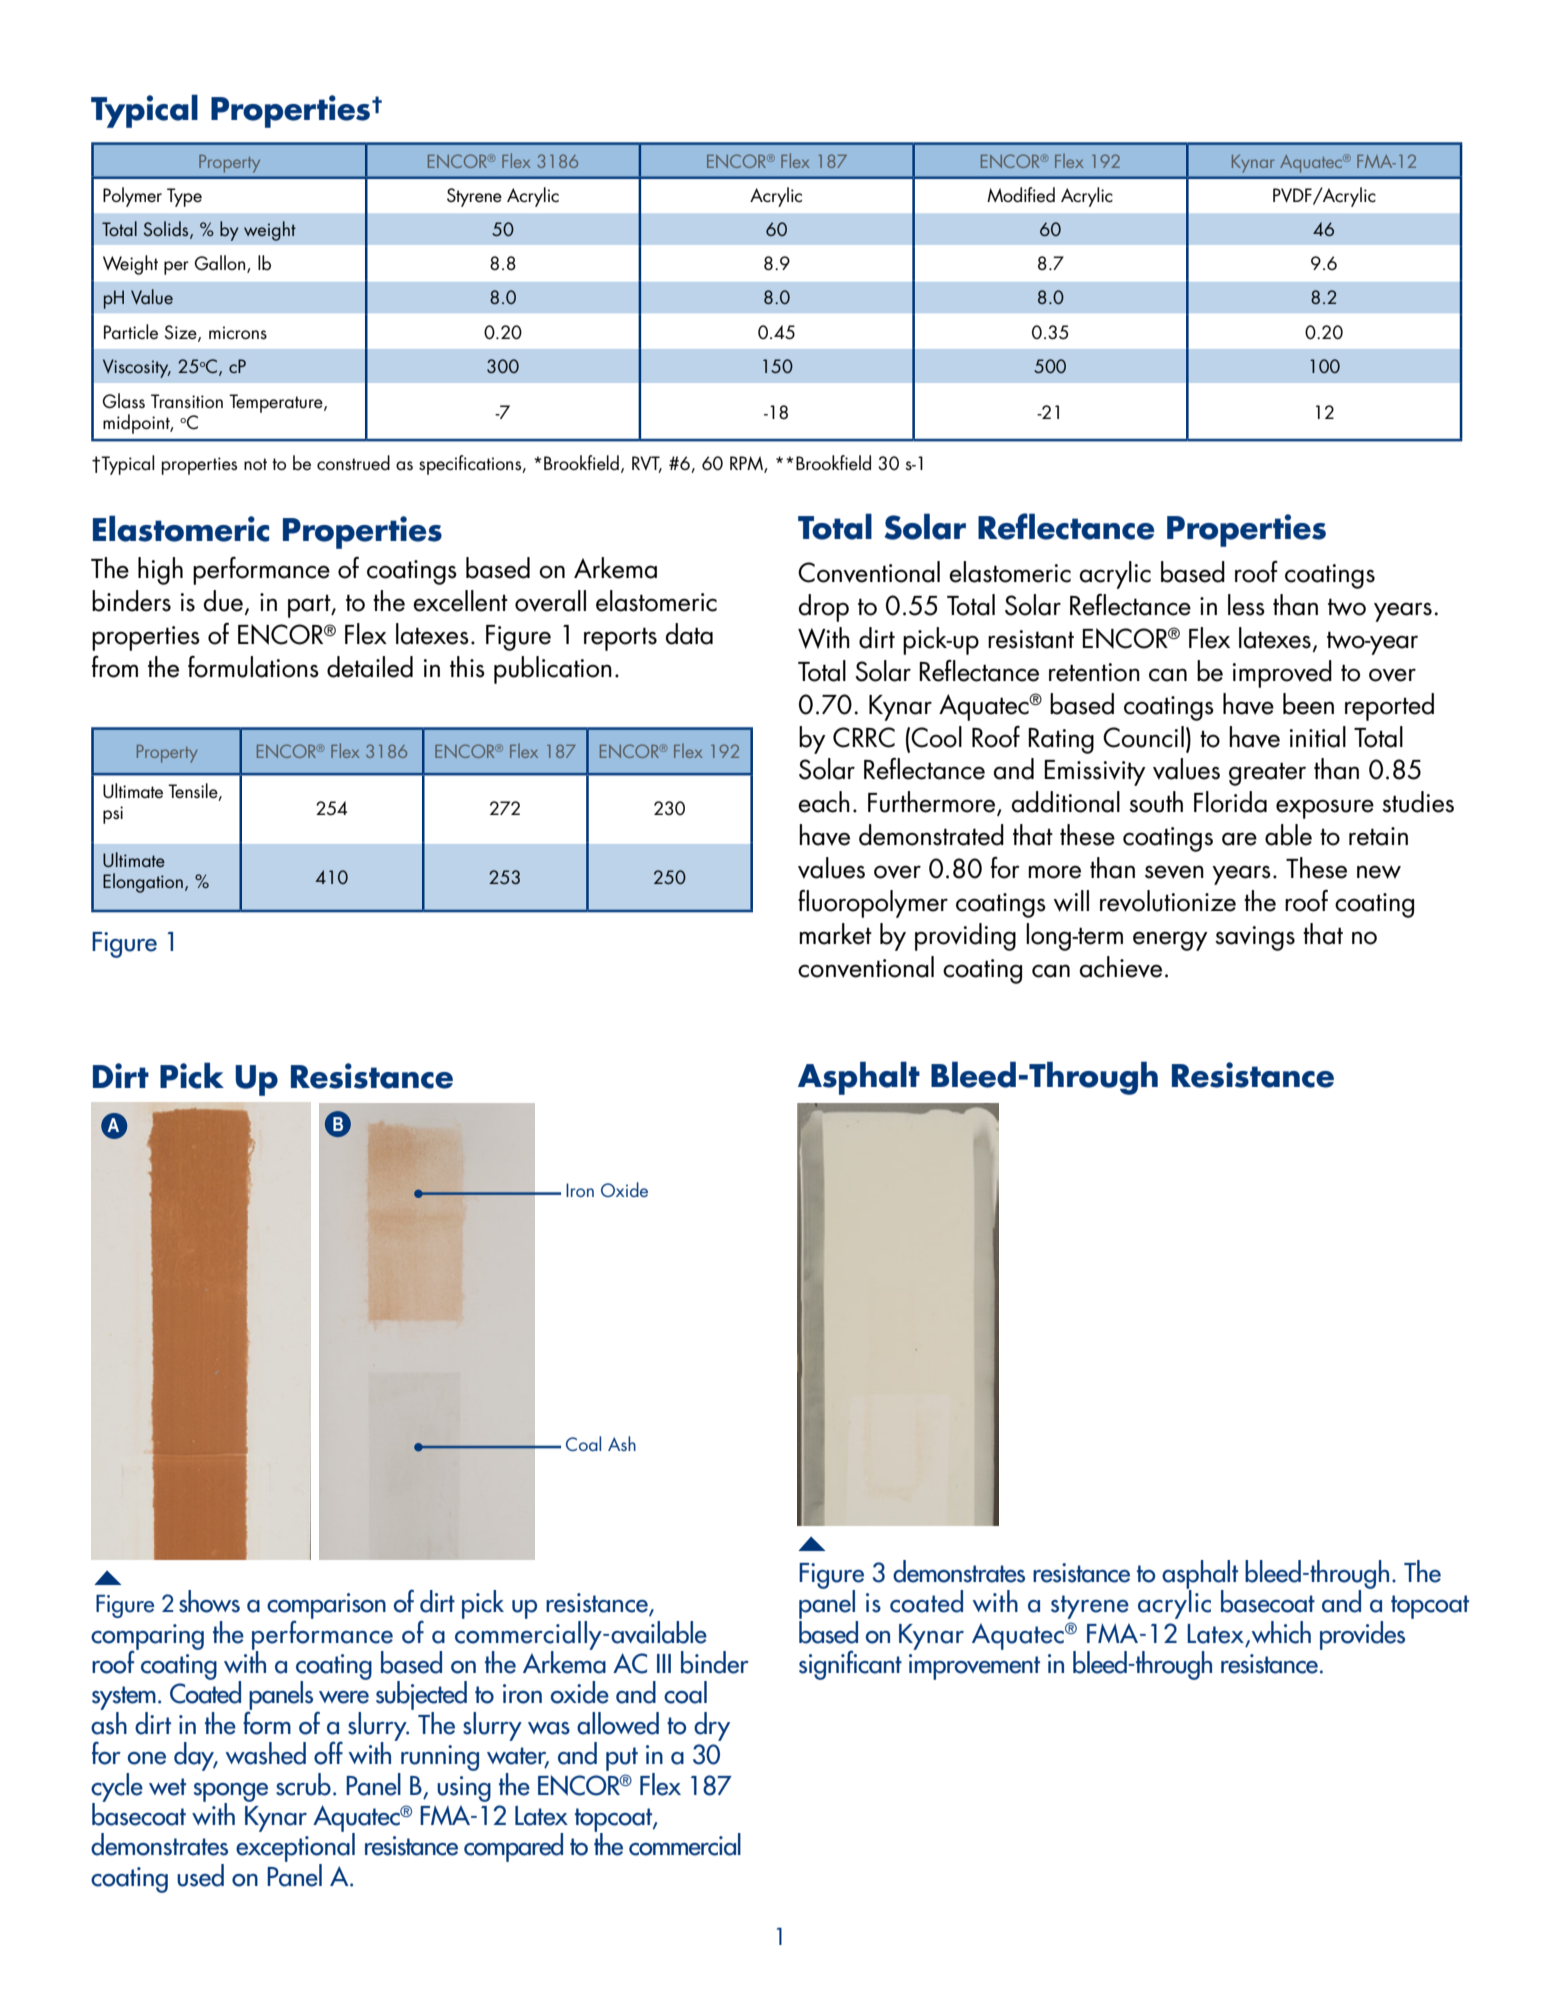  I want to click on Gallon, so click(221, 264).
